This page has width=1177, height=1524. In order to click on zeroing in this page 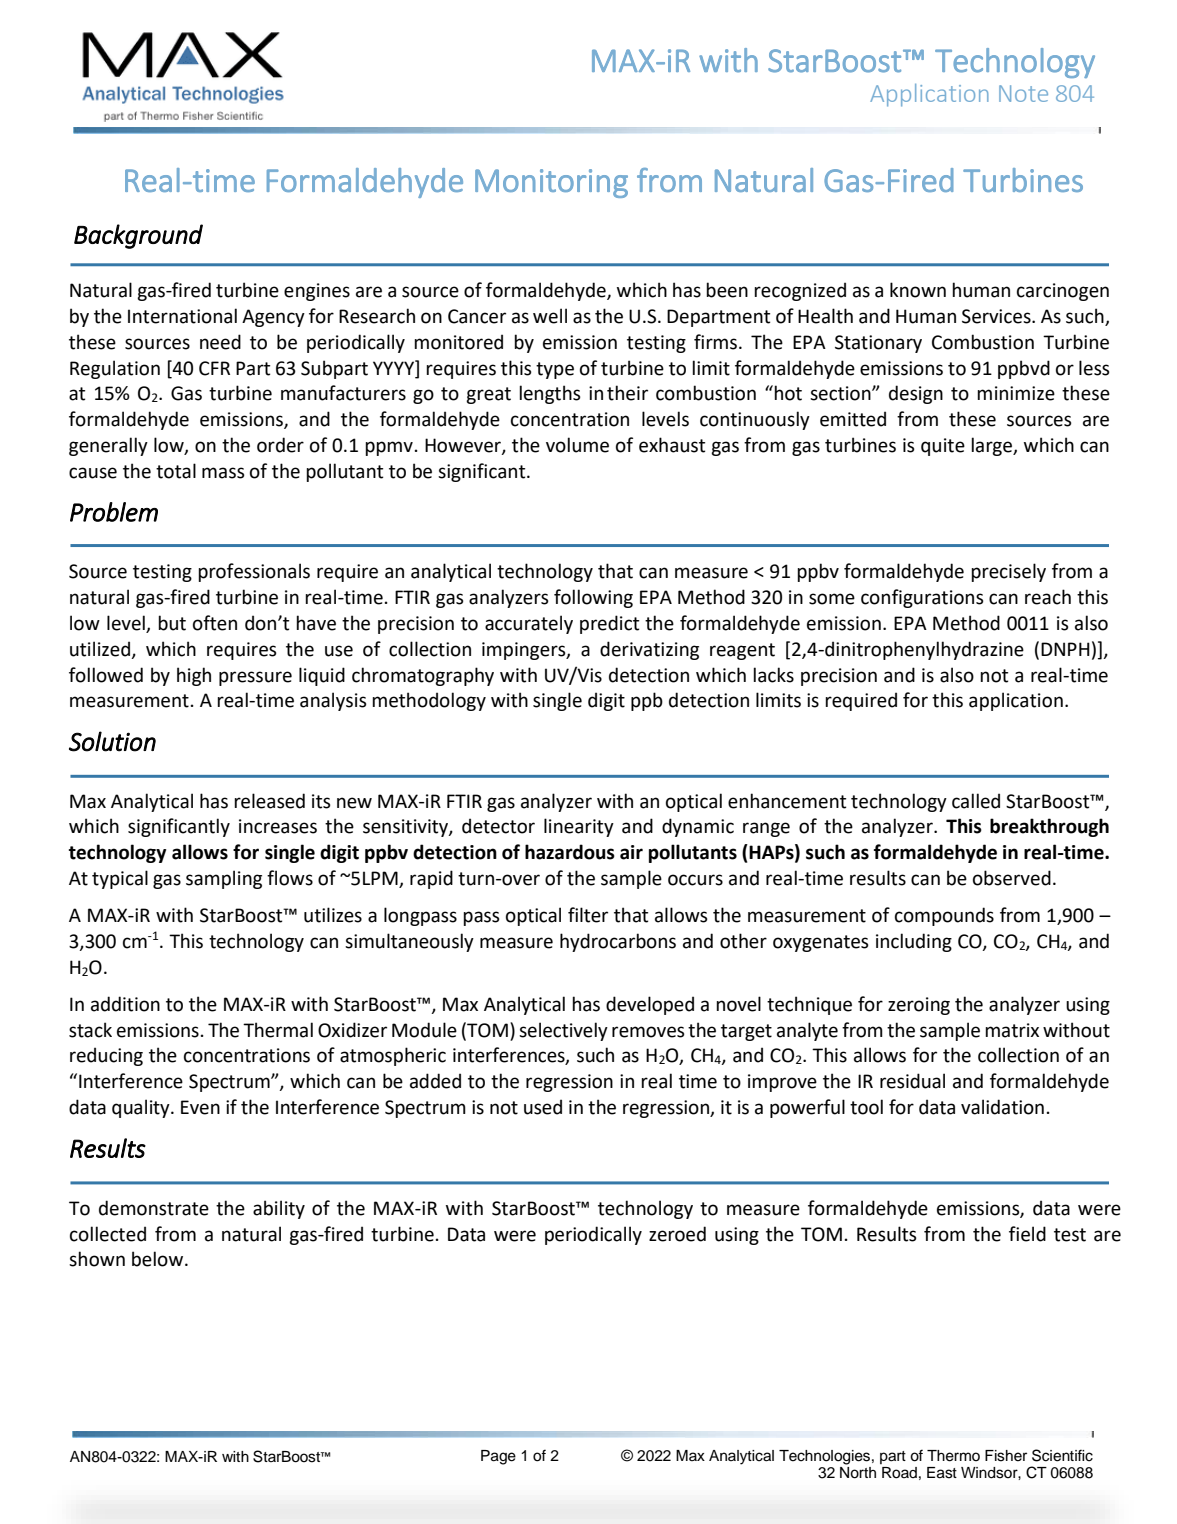, I will do `click(919, 1006)`.
